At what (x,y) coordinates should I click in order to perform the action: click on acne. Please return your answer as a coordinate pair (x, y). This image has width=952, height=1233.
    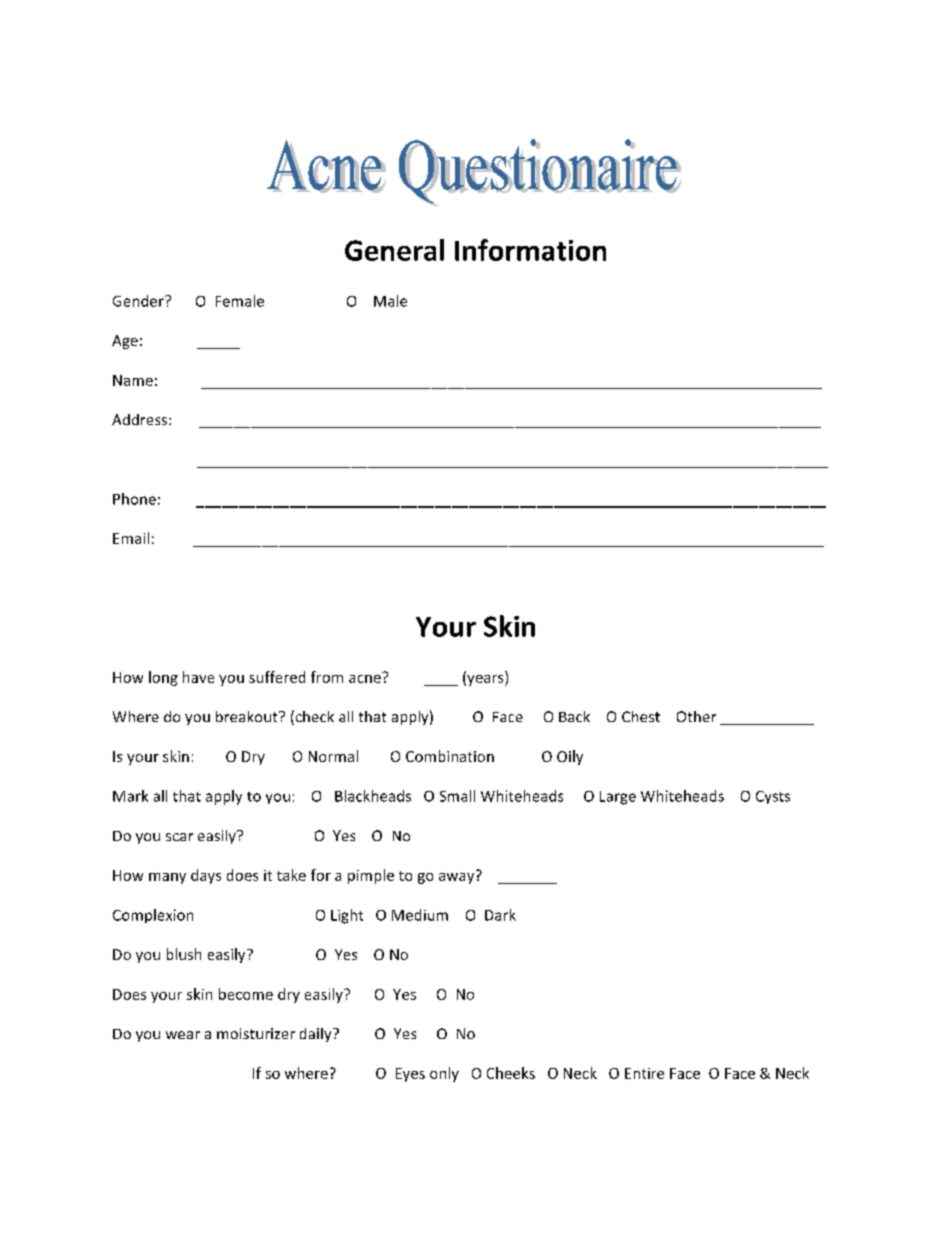
    Looking at the image, I should click on (366, 677).
